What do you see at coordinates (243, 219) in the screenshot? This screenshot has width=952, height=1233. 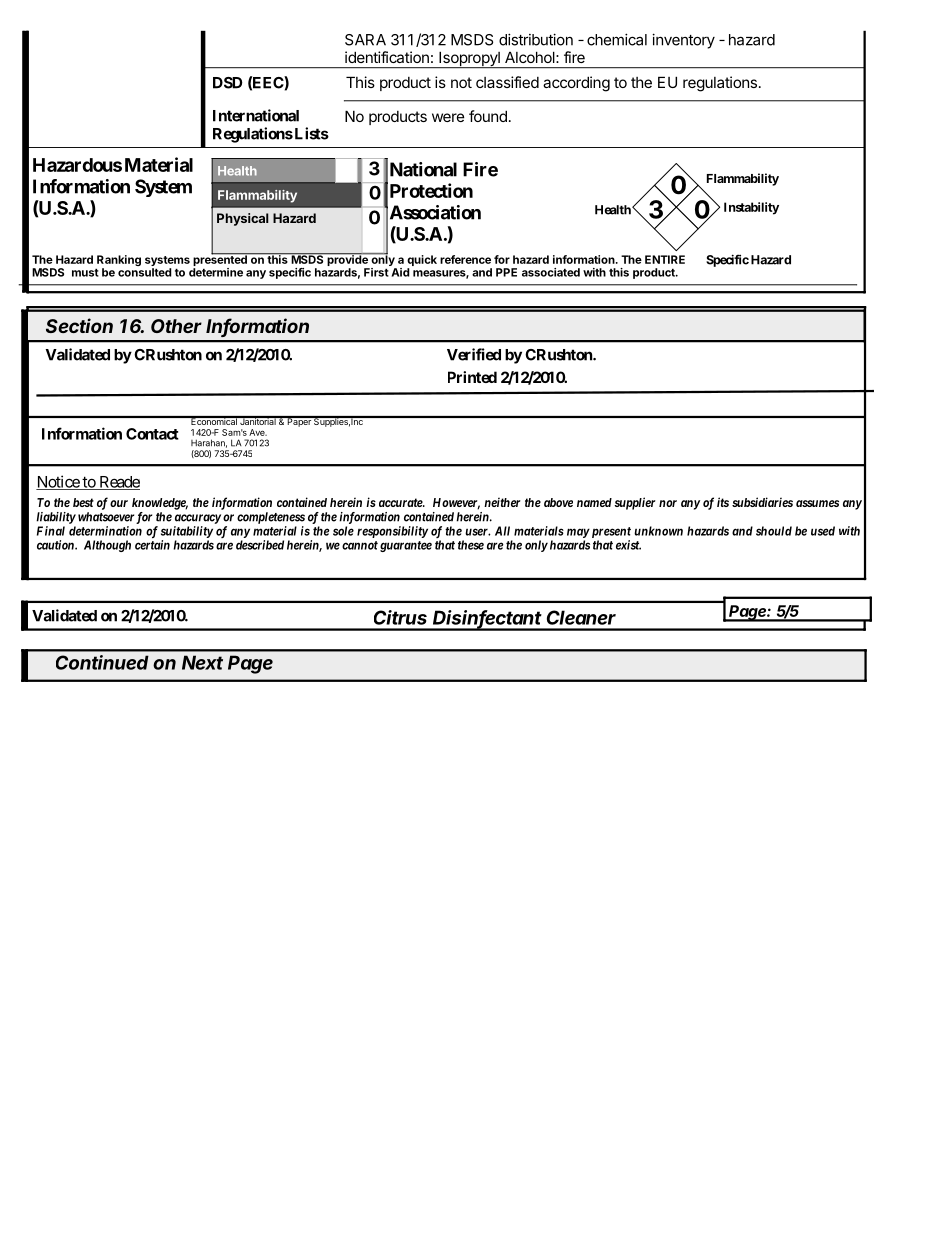 I see `Physical` at bounding box center [243, 219].
